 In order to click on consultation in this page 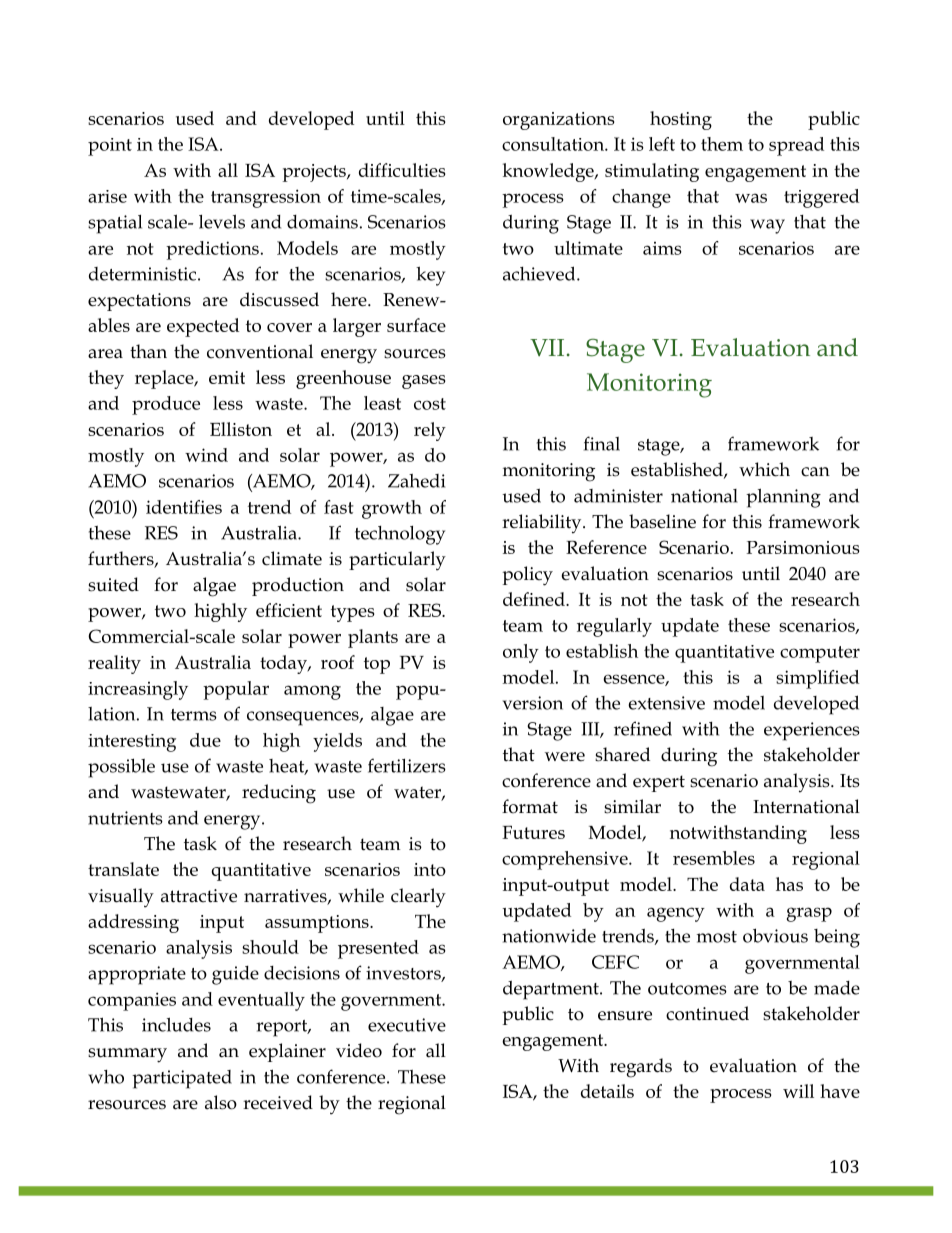, I will do `click(554, 144)`.
